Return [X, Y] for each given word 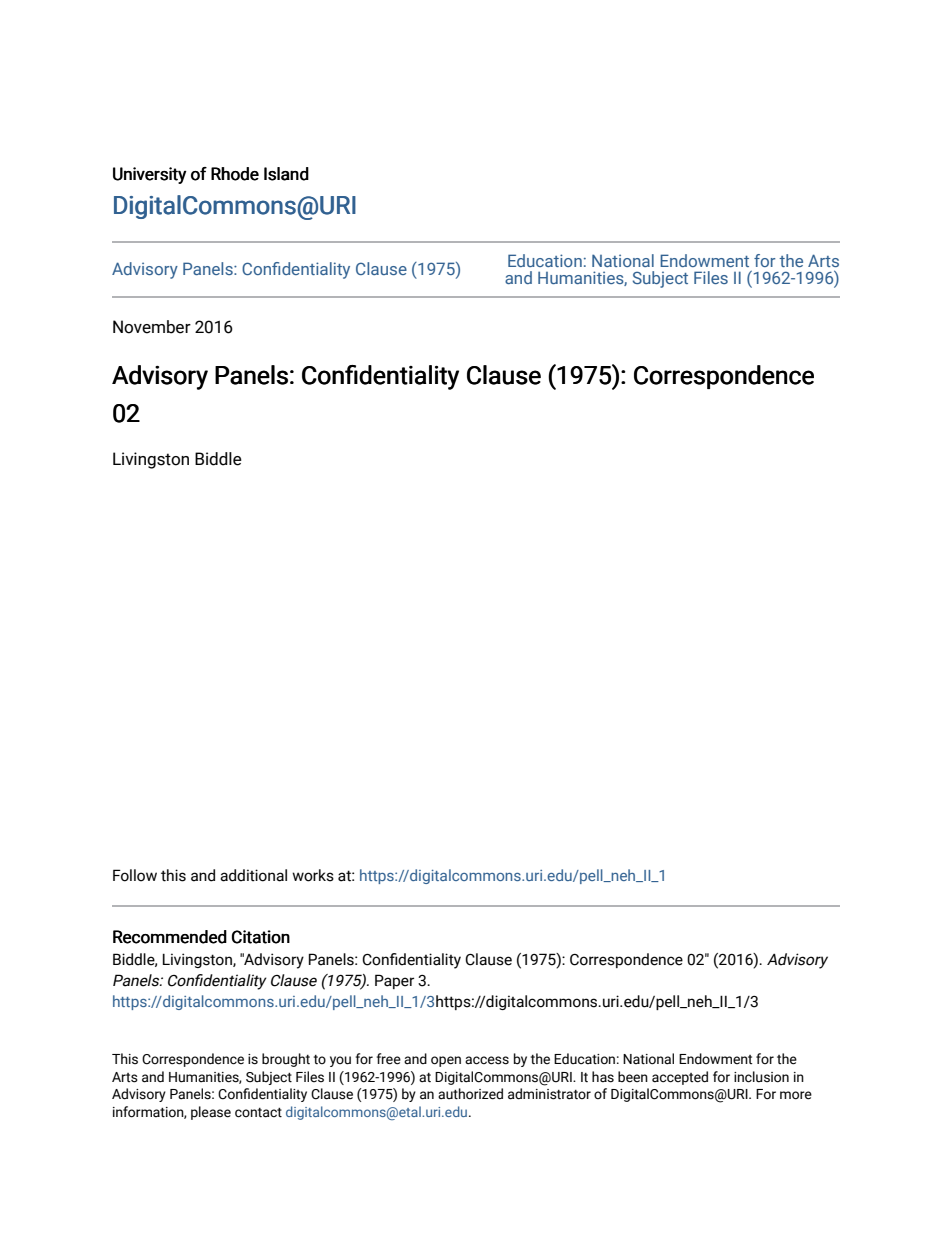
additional [253, 875]
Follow [135, 875]
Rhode [235, 174]
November [152, 327]
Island [286, 174]
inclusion [761, 1077]
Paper [394, 981]
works [313, 875]
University [150, 175]
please [211, 1113]
